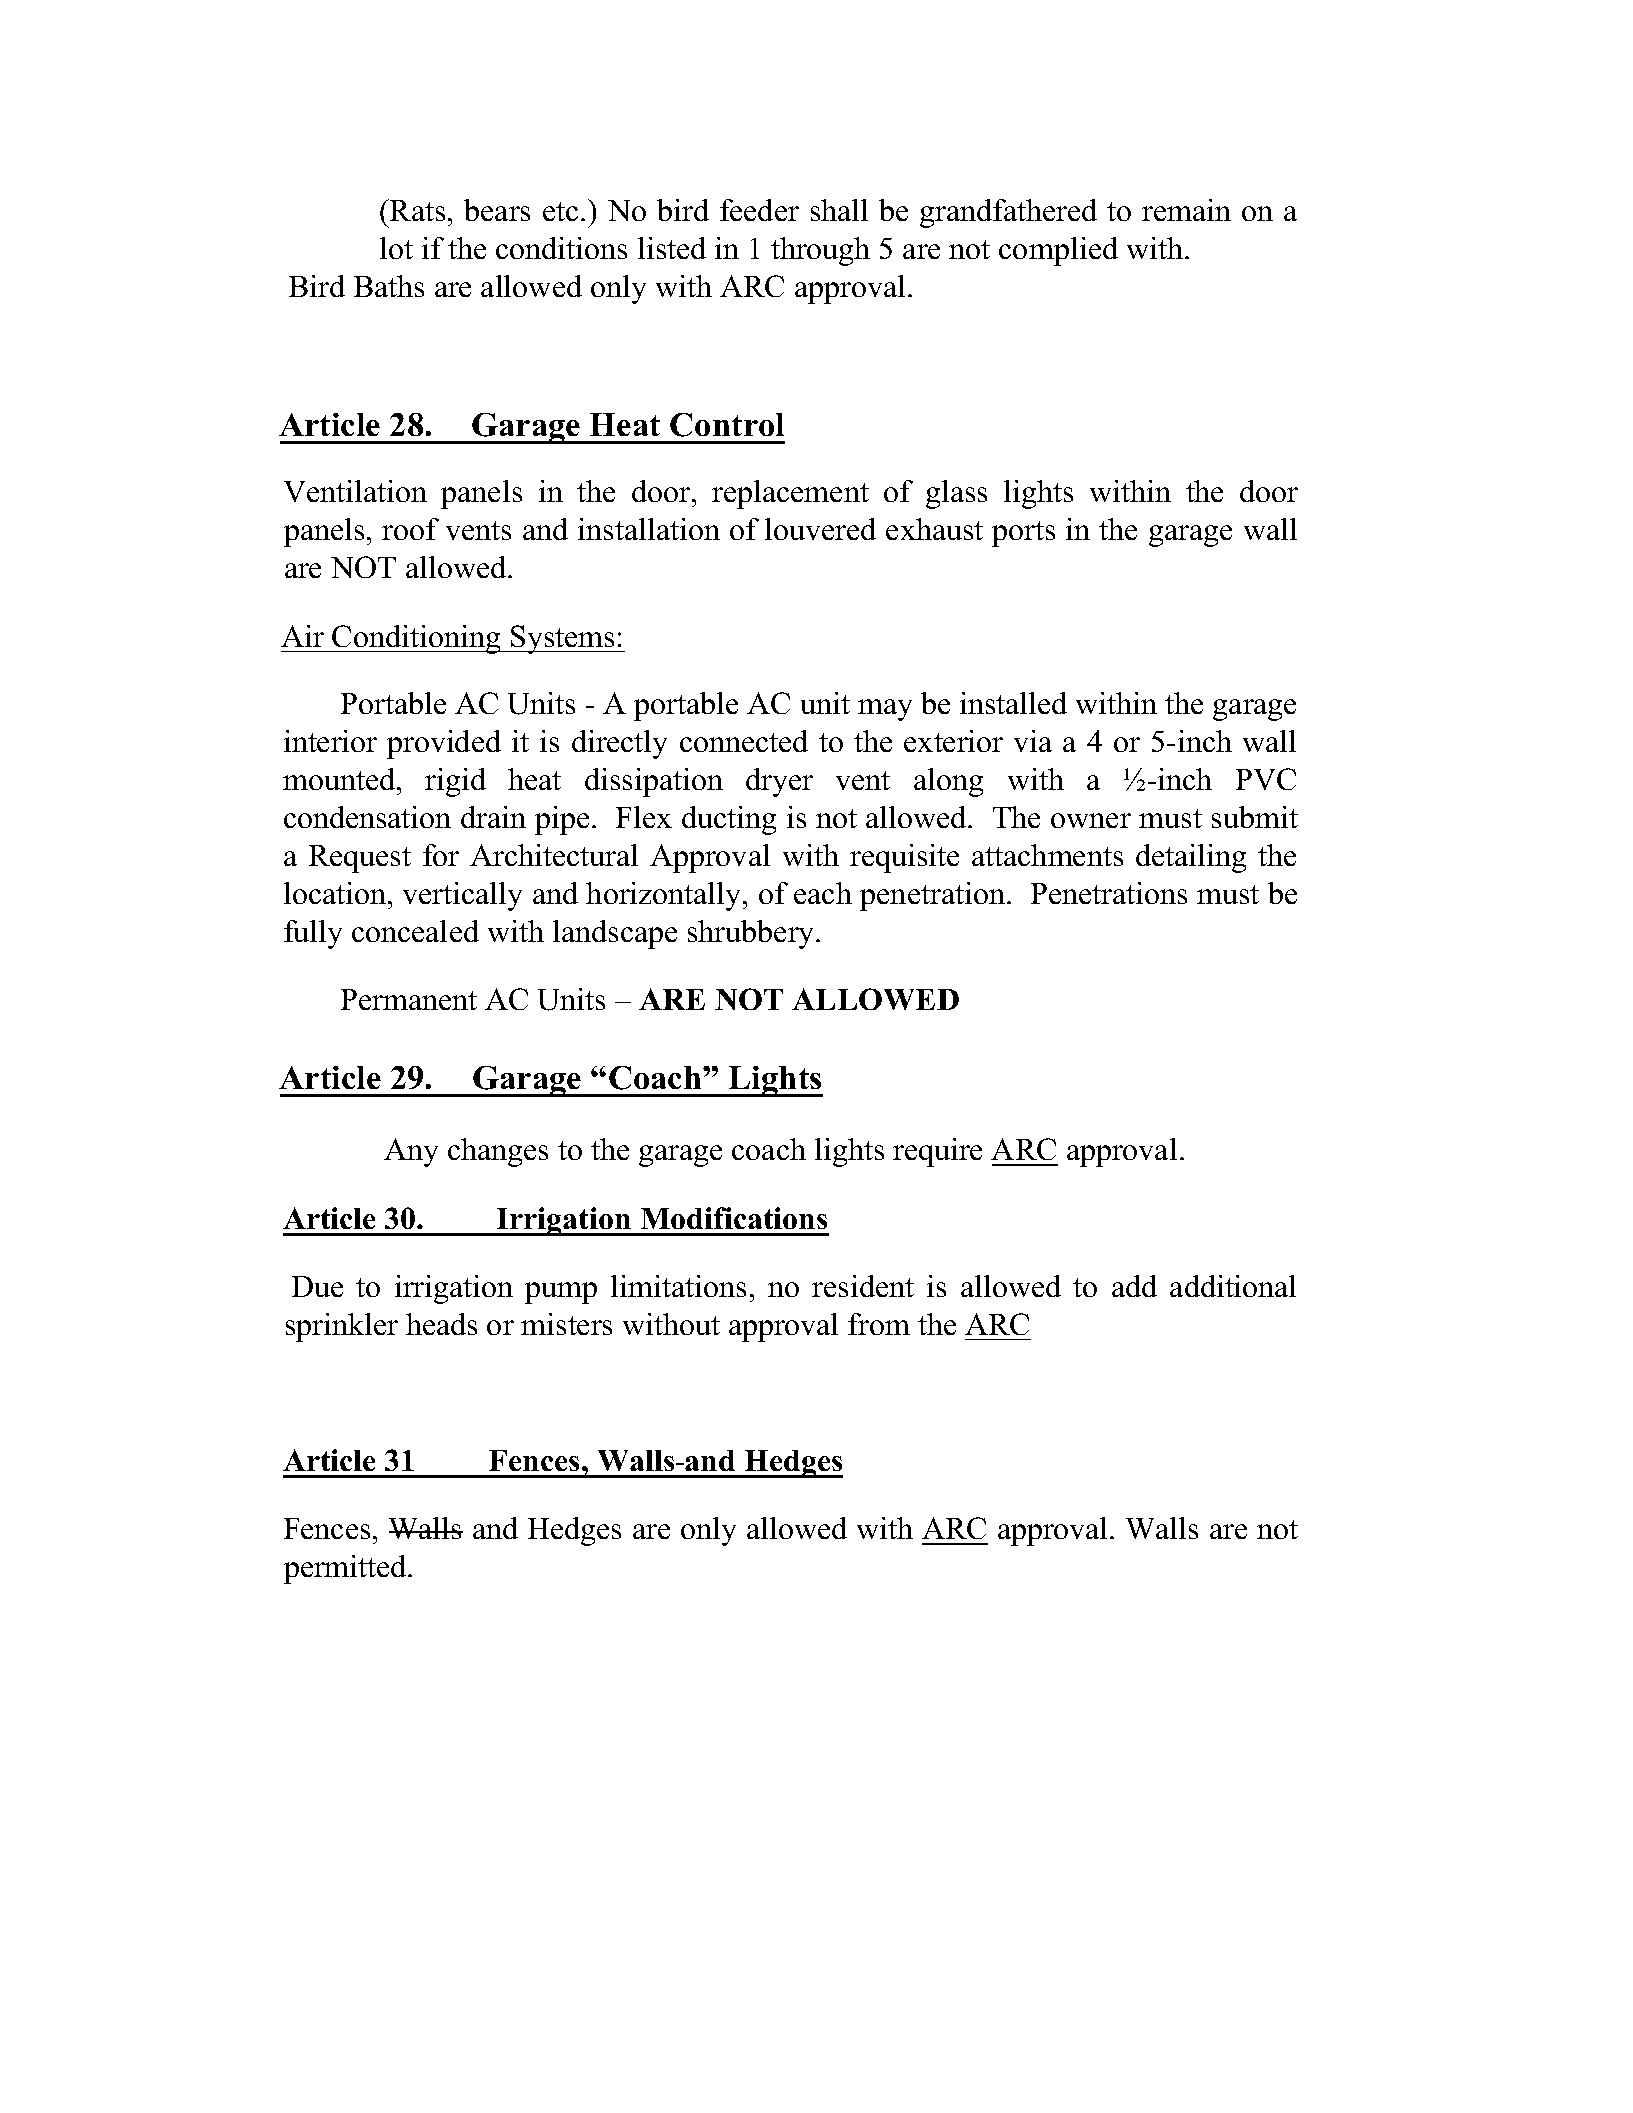 The width and height of the screenshot is (1633, 2113). Describe the element at coordinates (396, 248) in the screenshot. I see `lot` at that location.
